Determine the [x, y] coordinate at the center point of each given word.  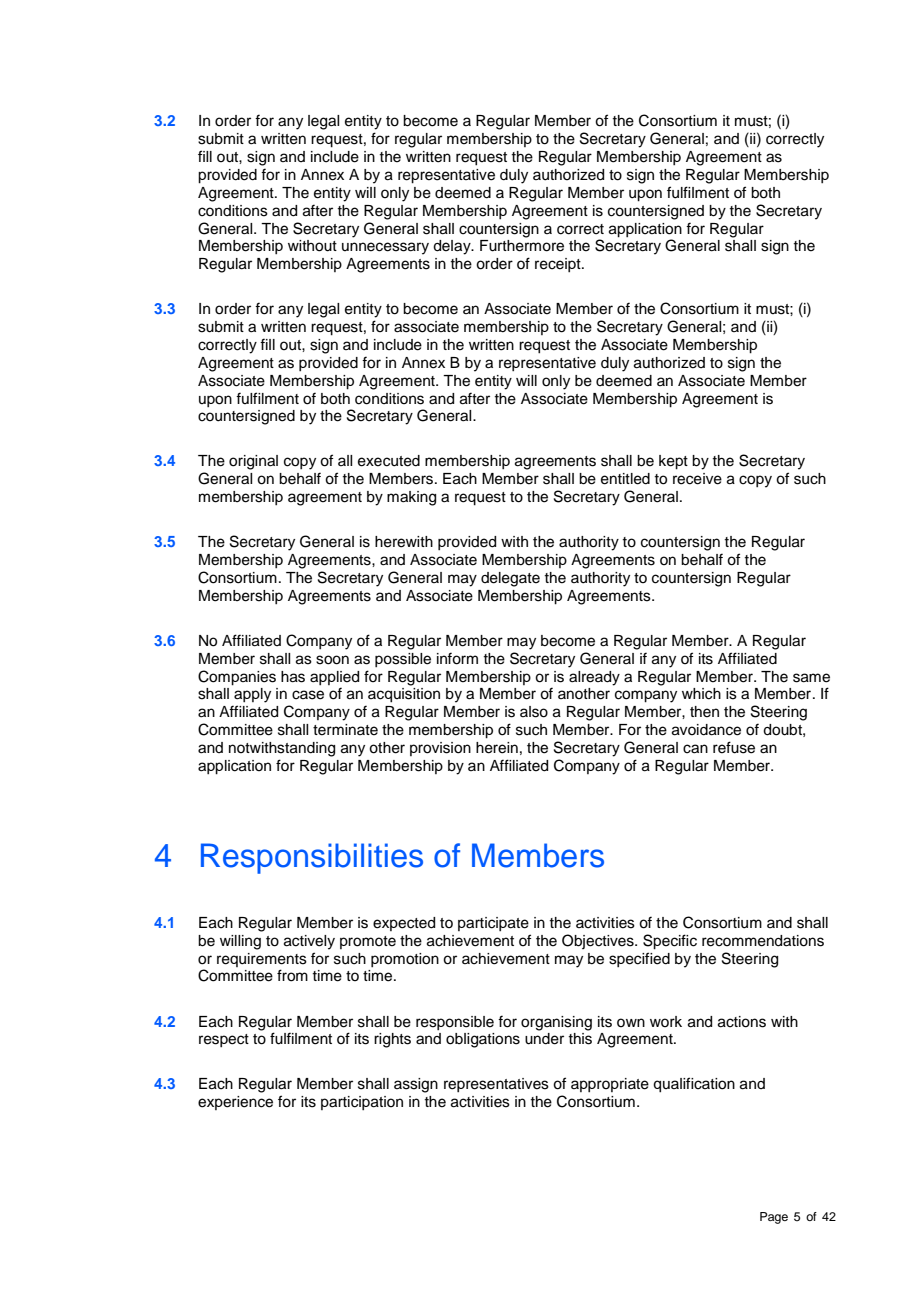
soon [332, 660]
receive [697, 479]
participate [493, 924]
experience [235, 1103]
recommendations [763, 941]
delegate [510, 579]
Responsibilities [312, 858]
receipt [559, 265]
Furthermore [522, 246]
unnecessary [385, 248]
